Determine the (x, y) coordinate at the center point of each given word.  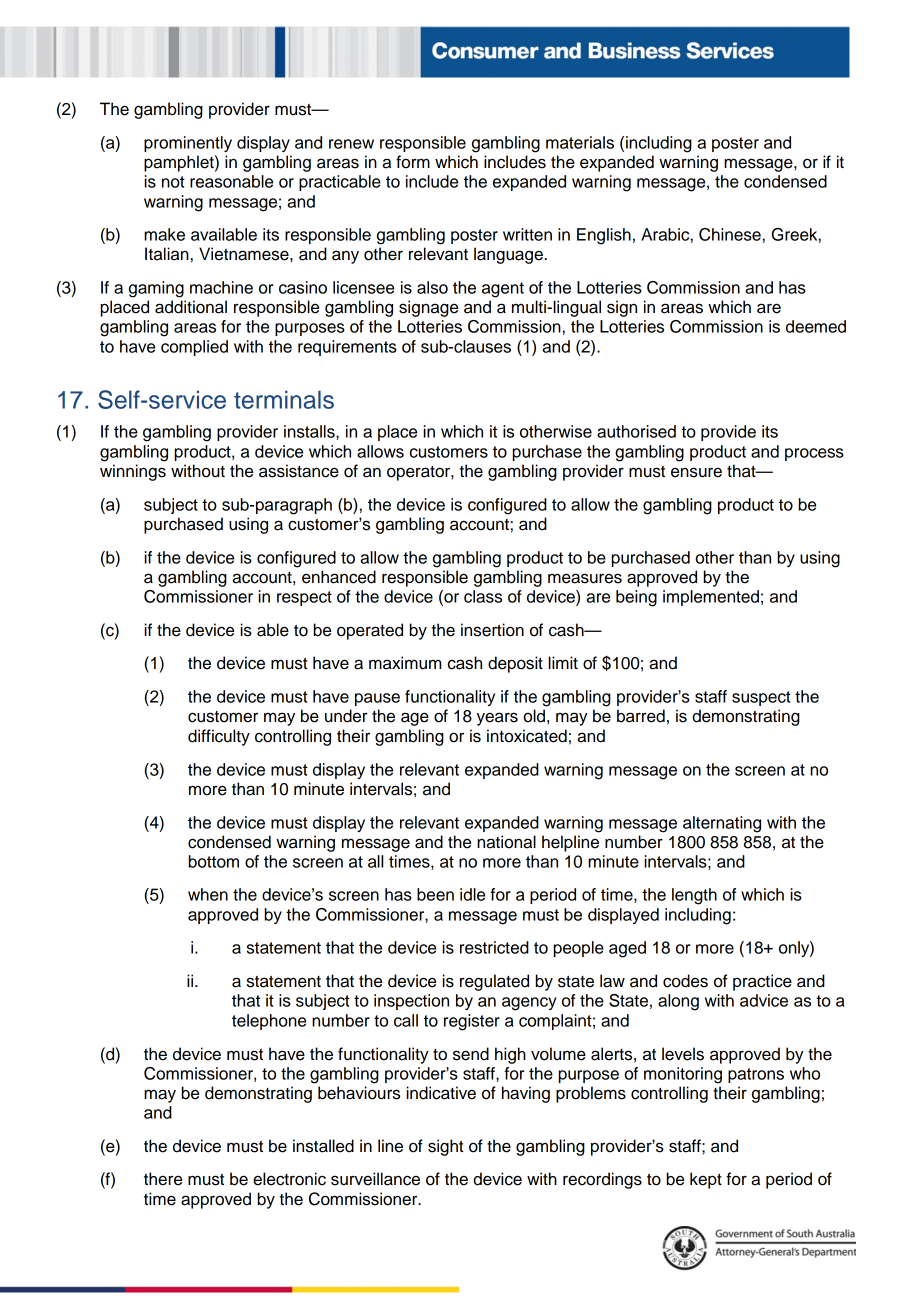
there (163, 1179)
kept (706, 1180)
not (173, 182)
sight (445, 1147)
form (413, 162)
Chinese (730, 234)
